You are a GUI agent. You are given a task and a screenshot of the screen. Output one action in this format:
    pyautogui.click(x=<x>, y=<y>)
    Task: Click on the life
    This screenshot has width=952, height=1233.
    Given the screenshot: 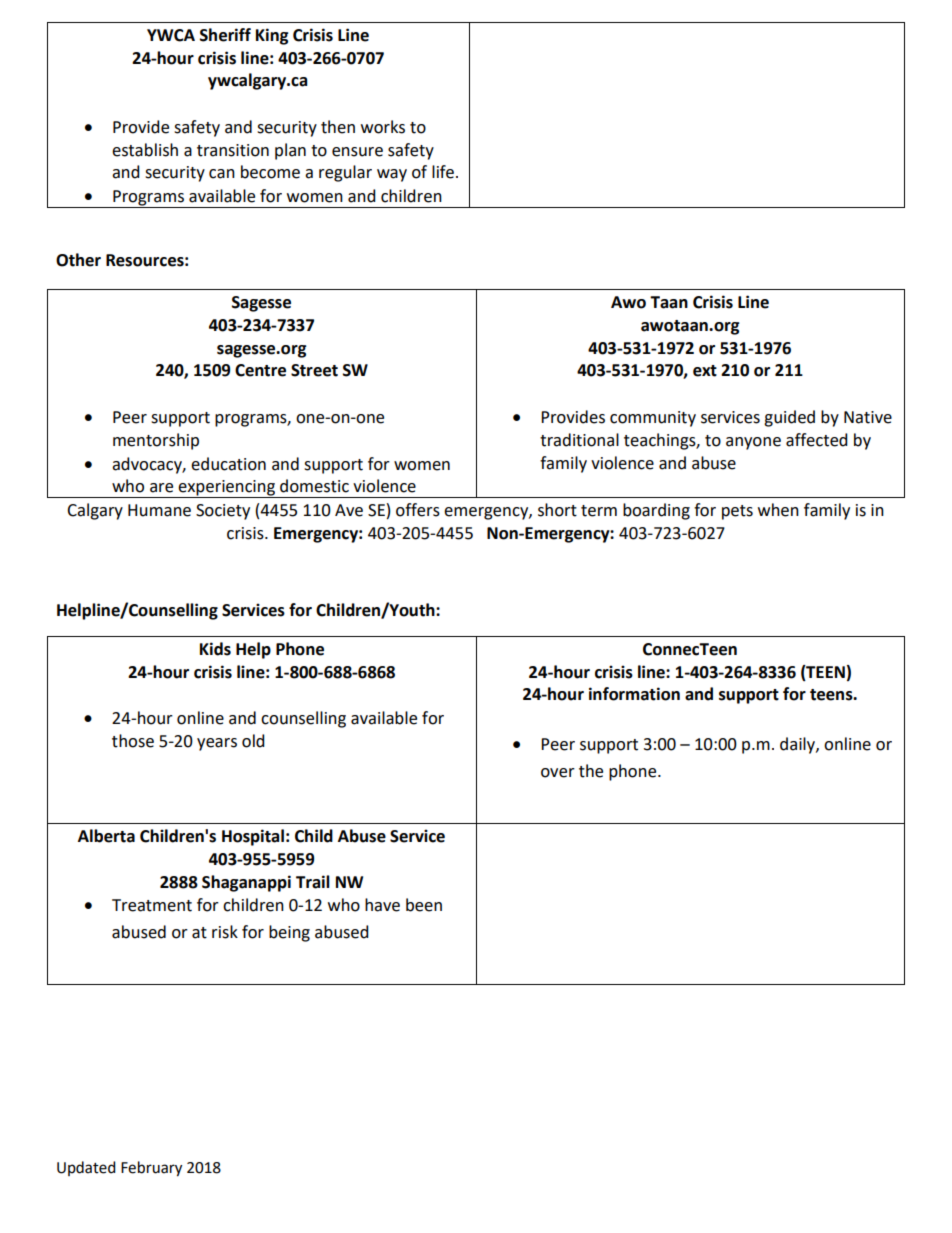 What is the action you would take?
    pyautogui.click(x=443, y=172)
